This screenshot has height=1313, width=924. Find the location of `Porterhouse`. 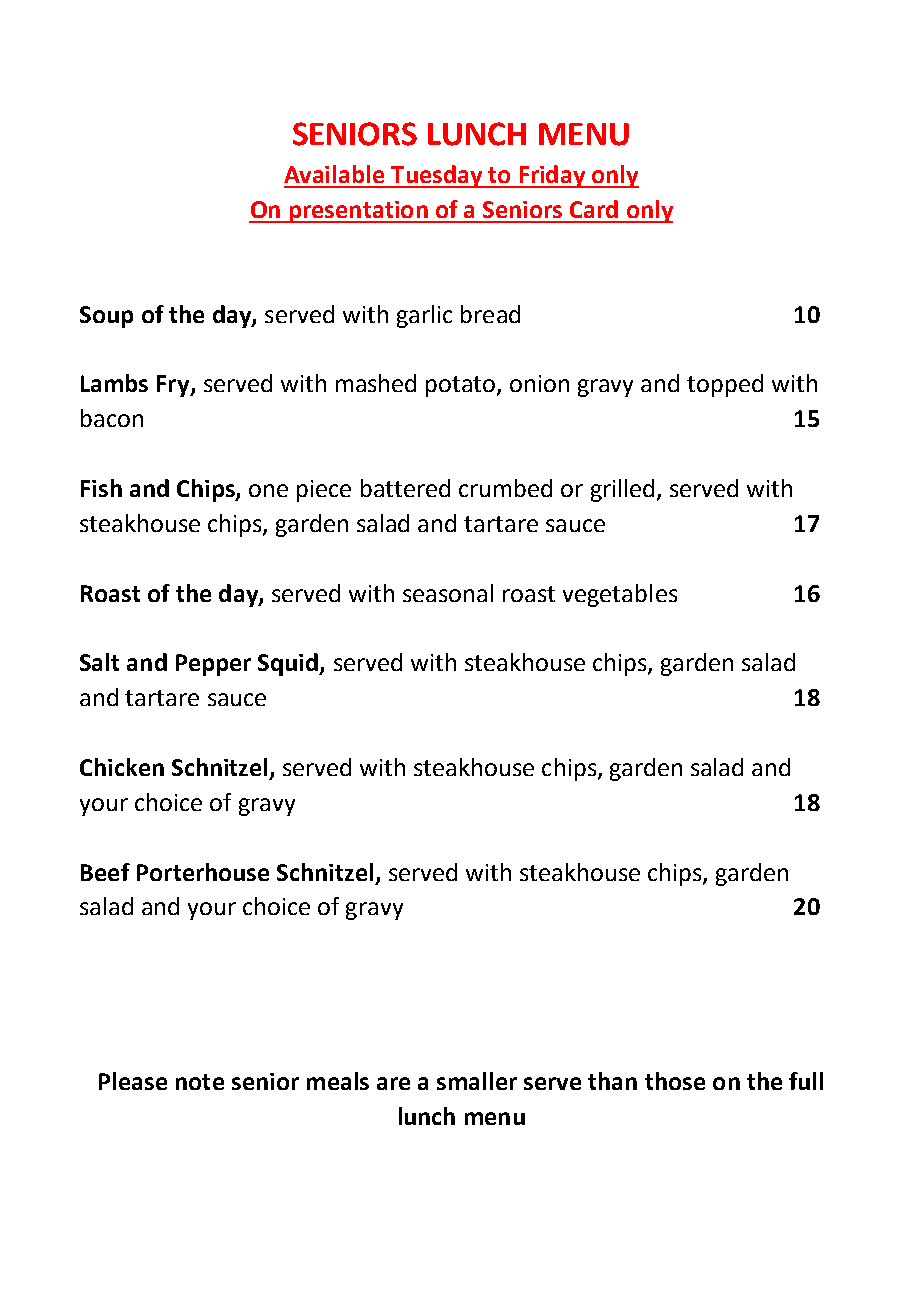

Porterhouse is located at coordinates (203, 872).
